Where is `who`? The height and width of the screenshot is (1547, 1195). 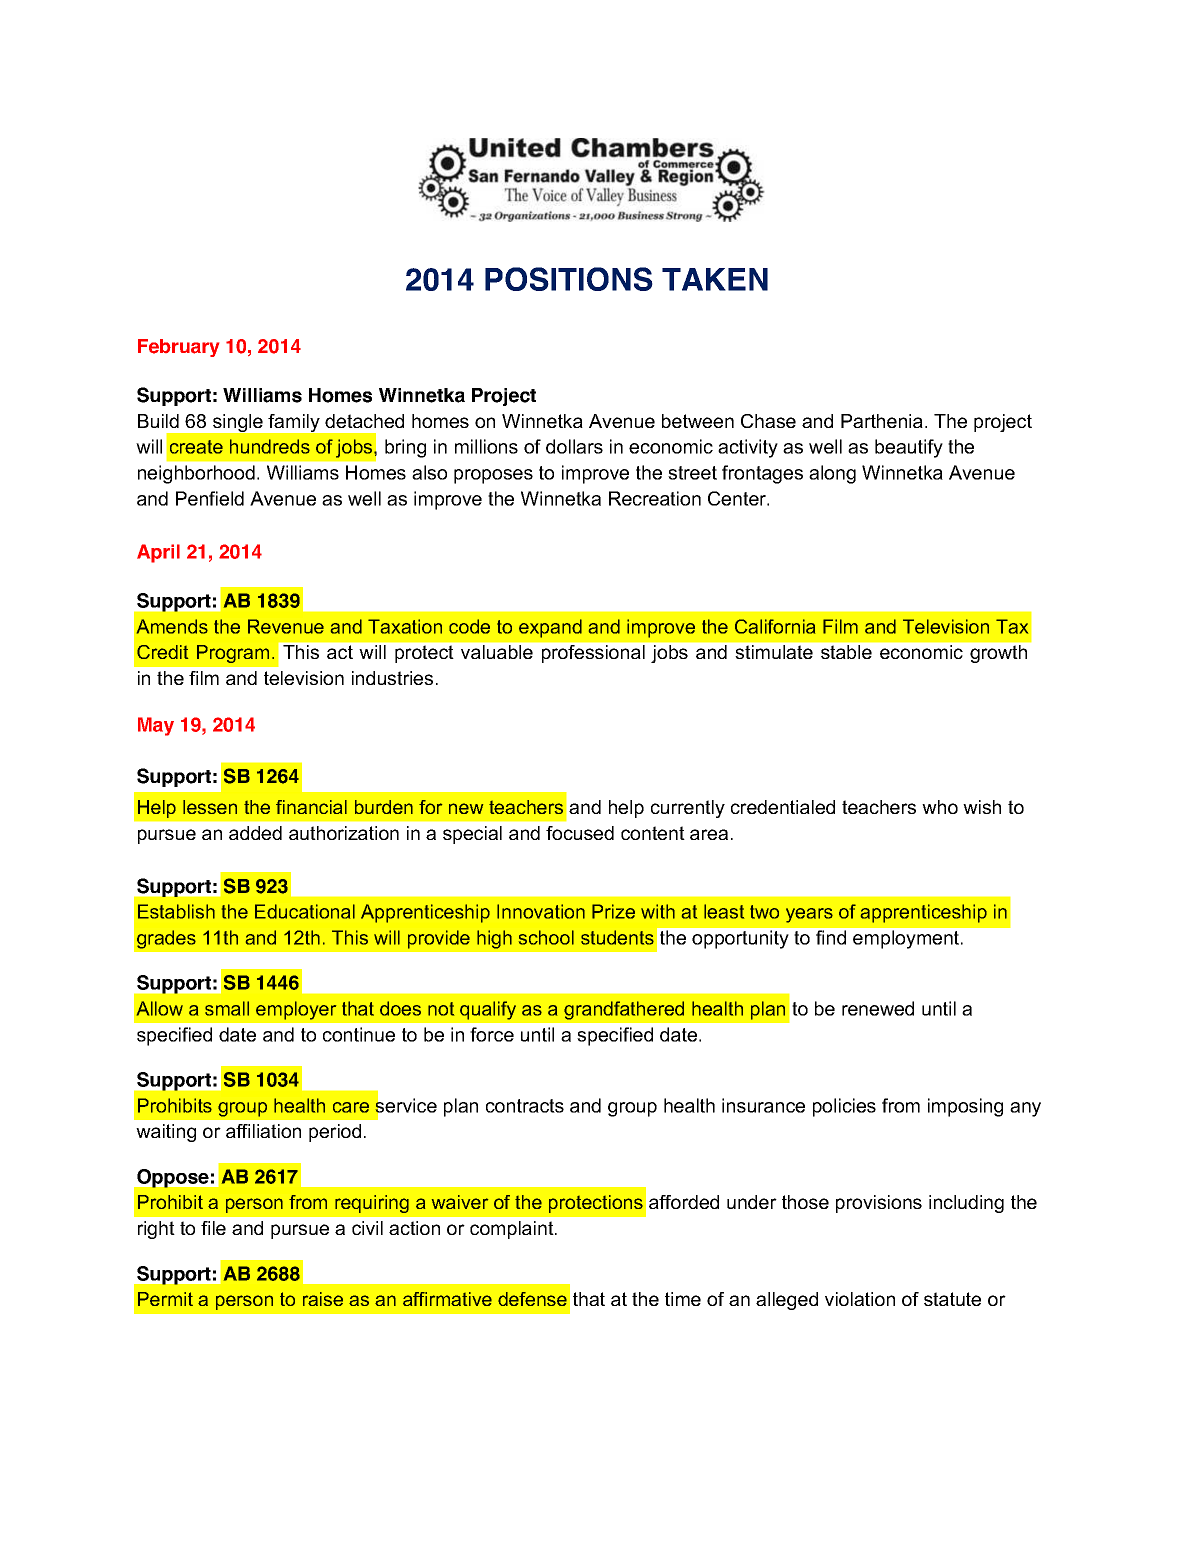
who is located at coordinates (940, 807).
